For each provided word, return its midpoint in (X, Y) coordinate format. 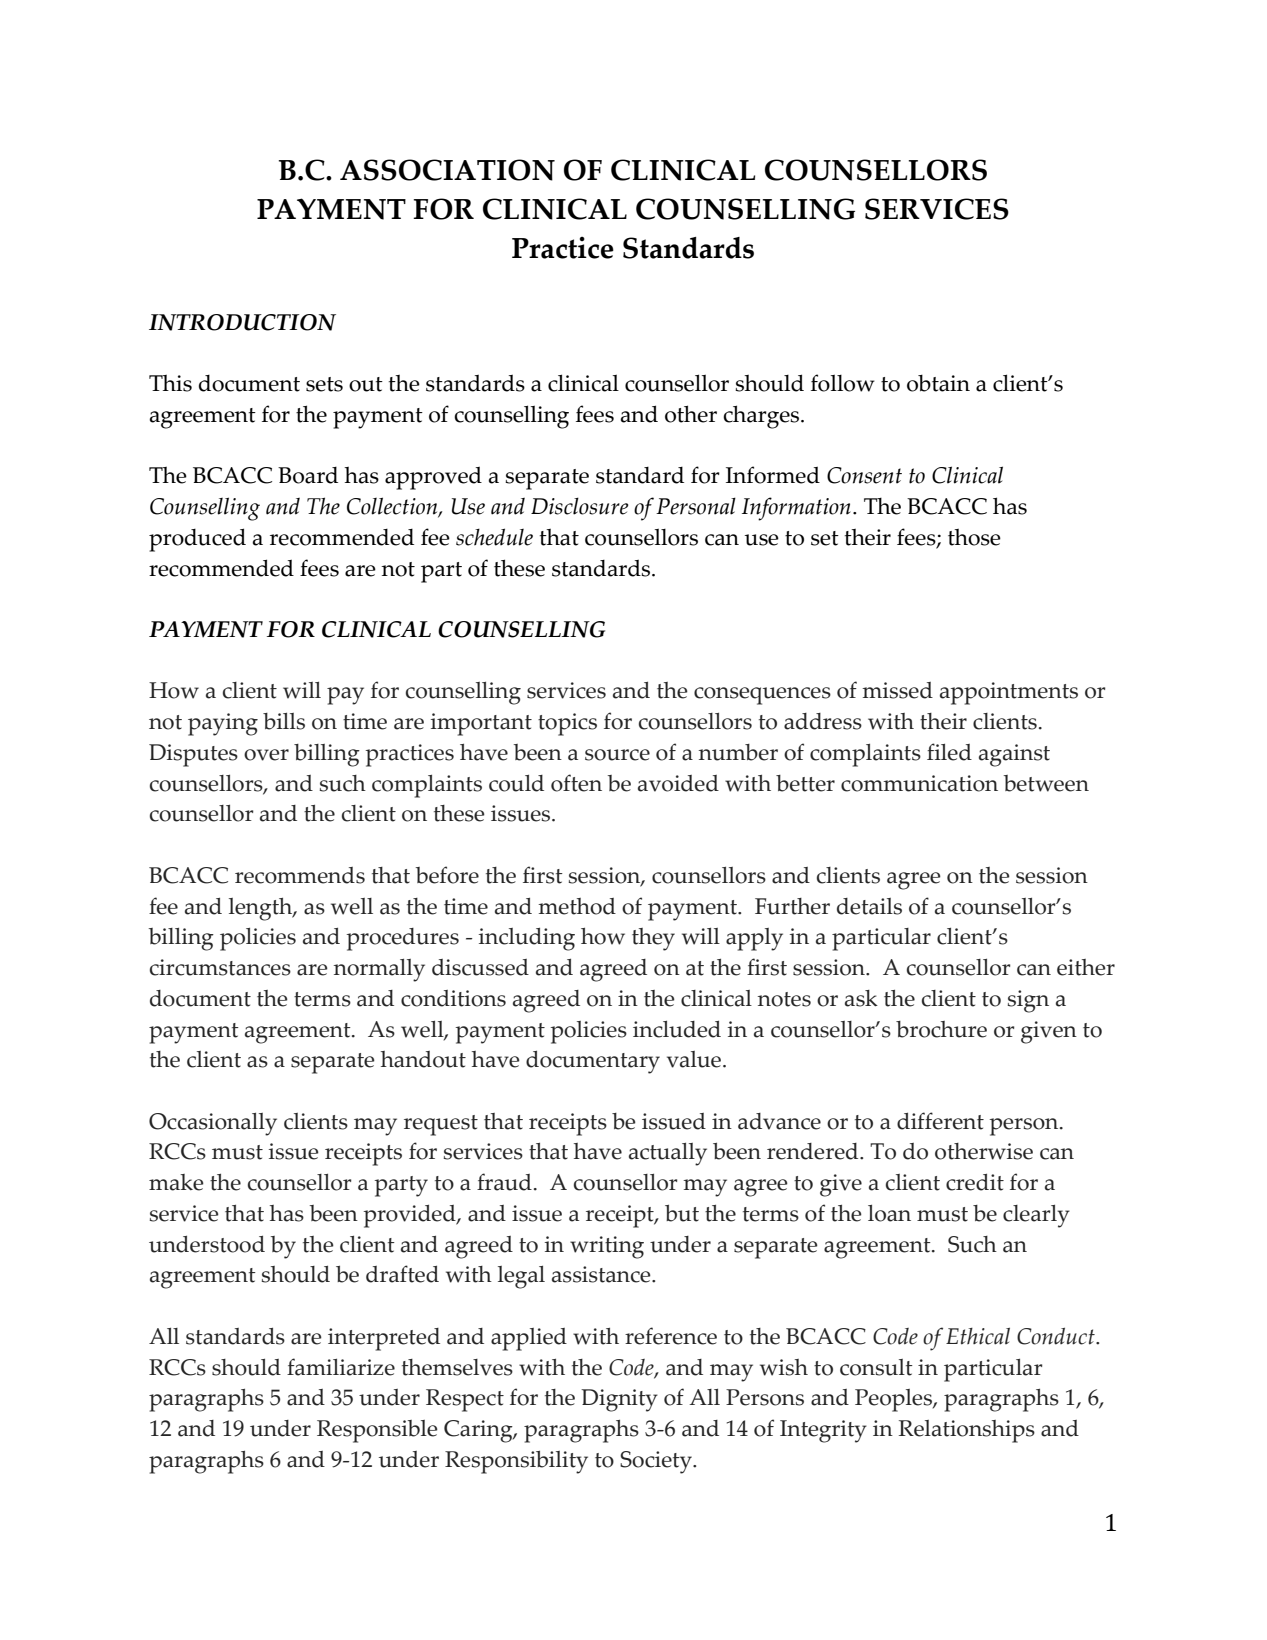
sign (1028, 1001)
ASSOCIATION (447, 170)
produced (197, 540)
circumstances (220, 967)
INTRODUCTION (242, 322)
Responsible (377, 1431)
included (677, 1029)
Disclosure (579, 506)
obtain (938, 383)
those (974, 537)
